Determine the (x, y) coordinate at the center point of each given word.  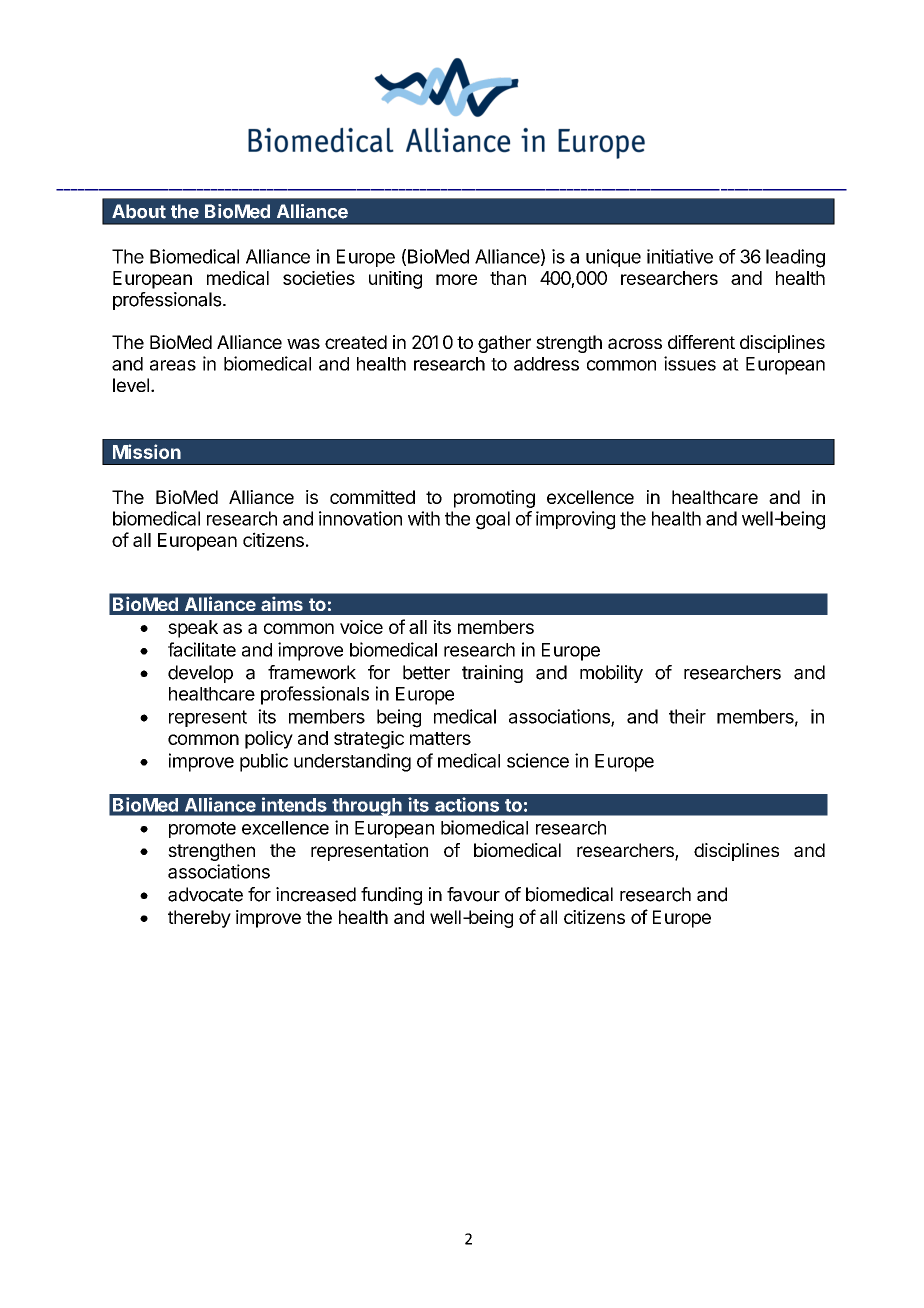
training (492, 674)
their (687, 716)
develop (200, 674)
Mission (147, 451)
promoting (494, 499)
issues (690, 363)
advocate (205, 894)
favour (473, 894)
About (139, 211)
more (456, 279)
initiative (680, 256)
